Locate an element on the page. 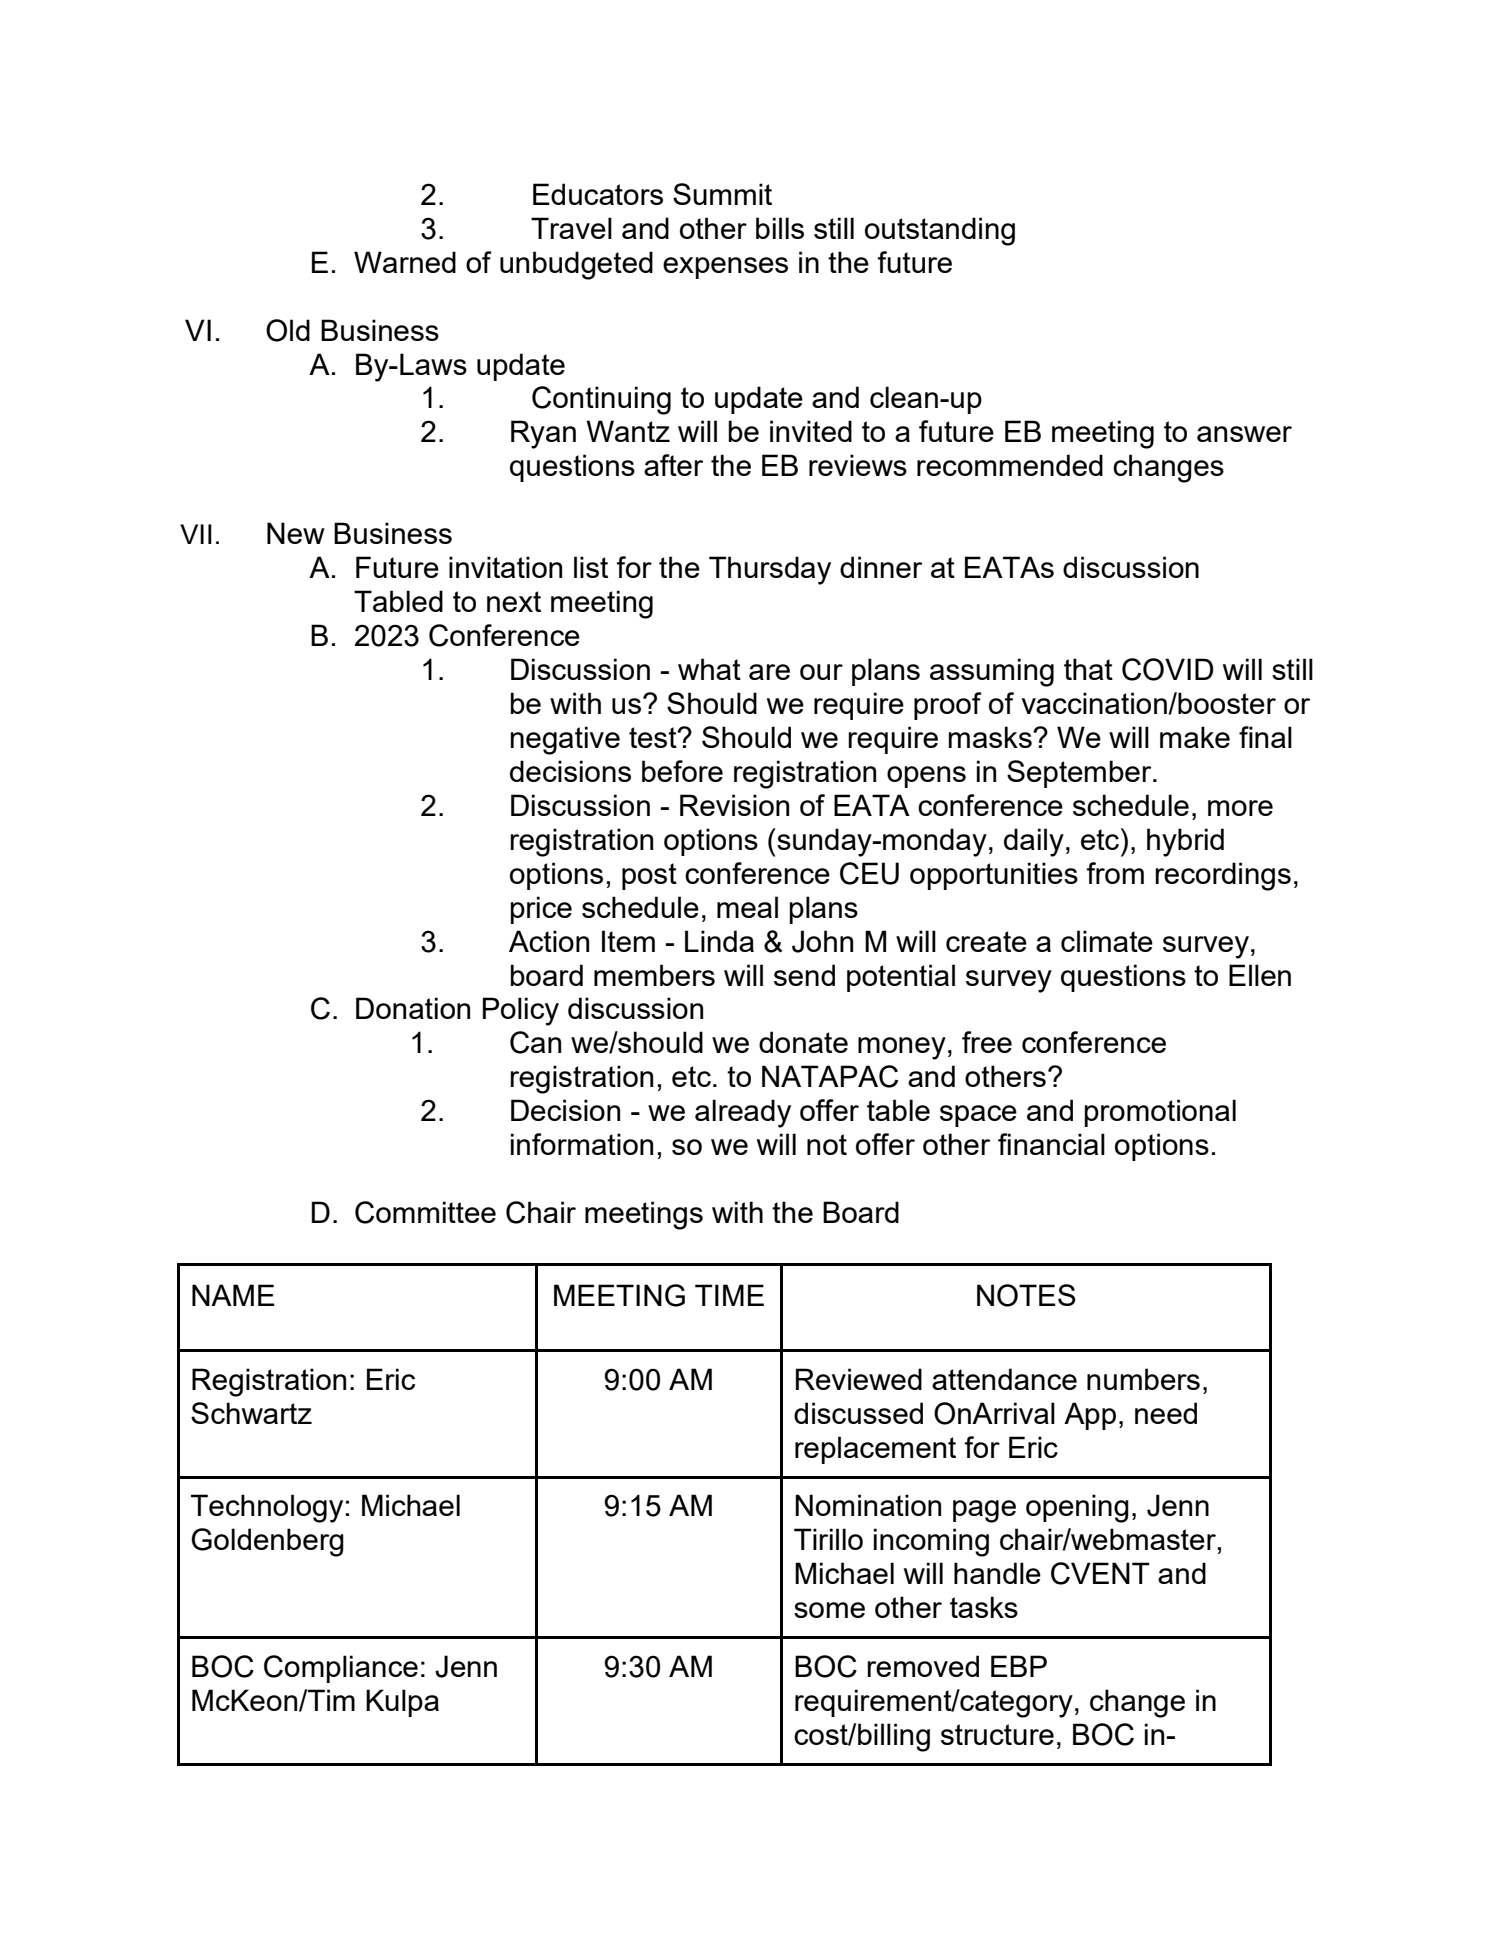  expenses is located at coordinates (725, 268).
